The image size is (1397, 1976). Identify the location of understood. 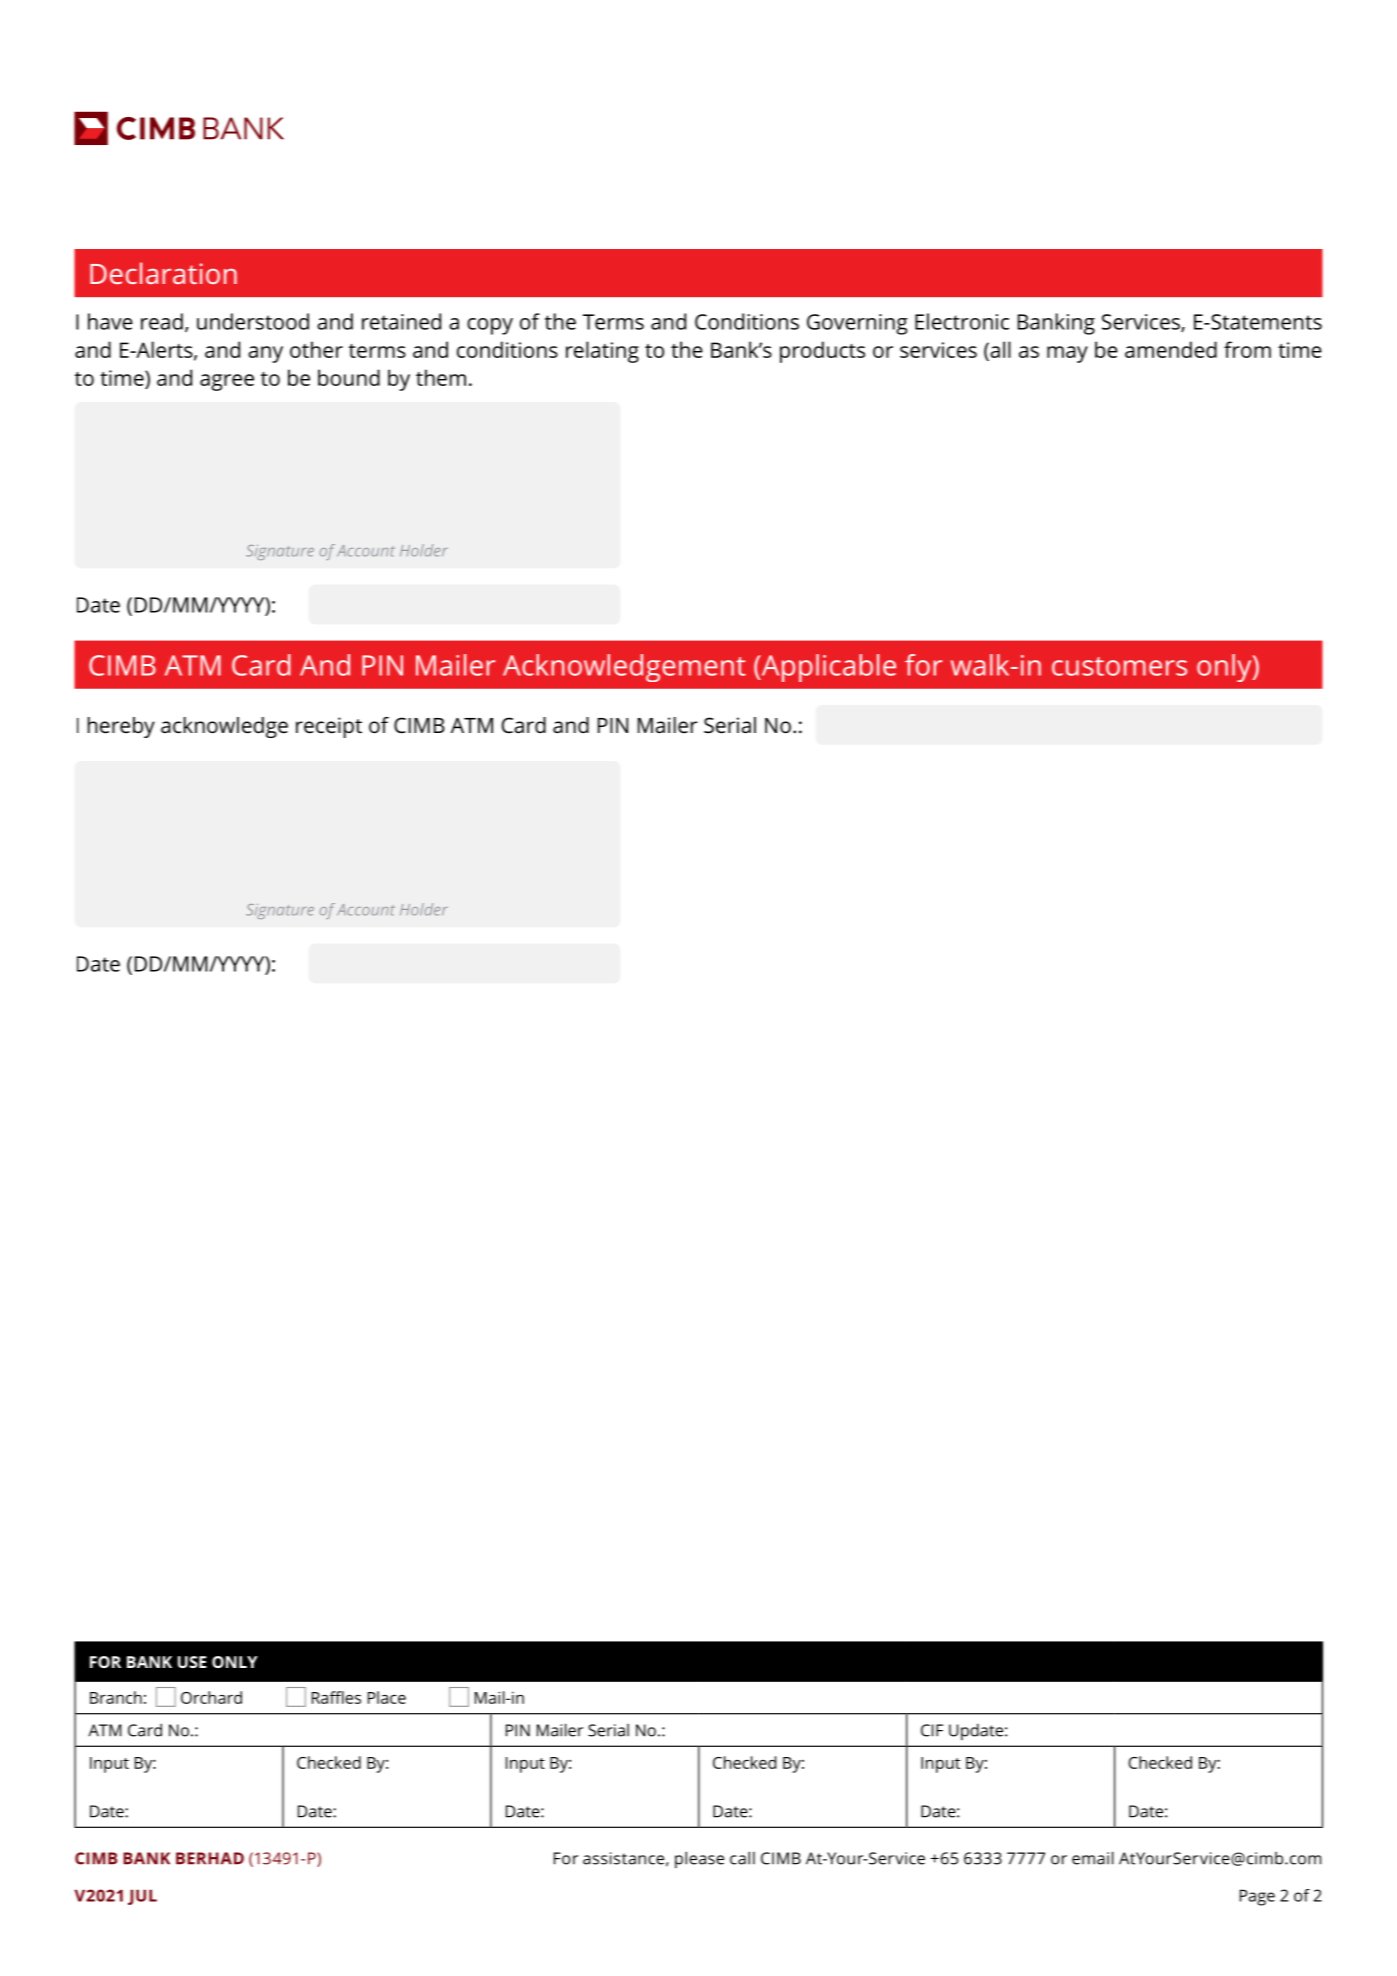
(253, 321).
